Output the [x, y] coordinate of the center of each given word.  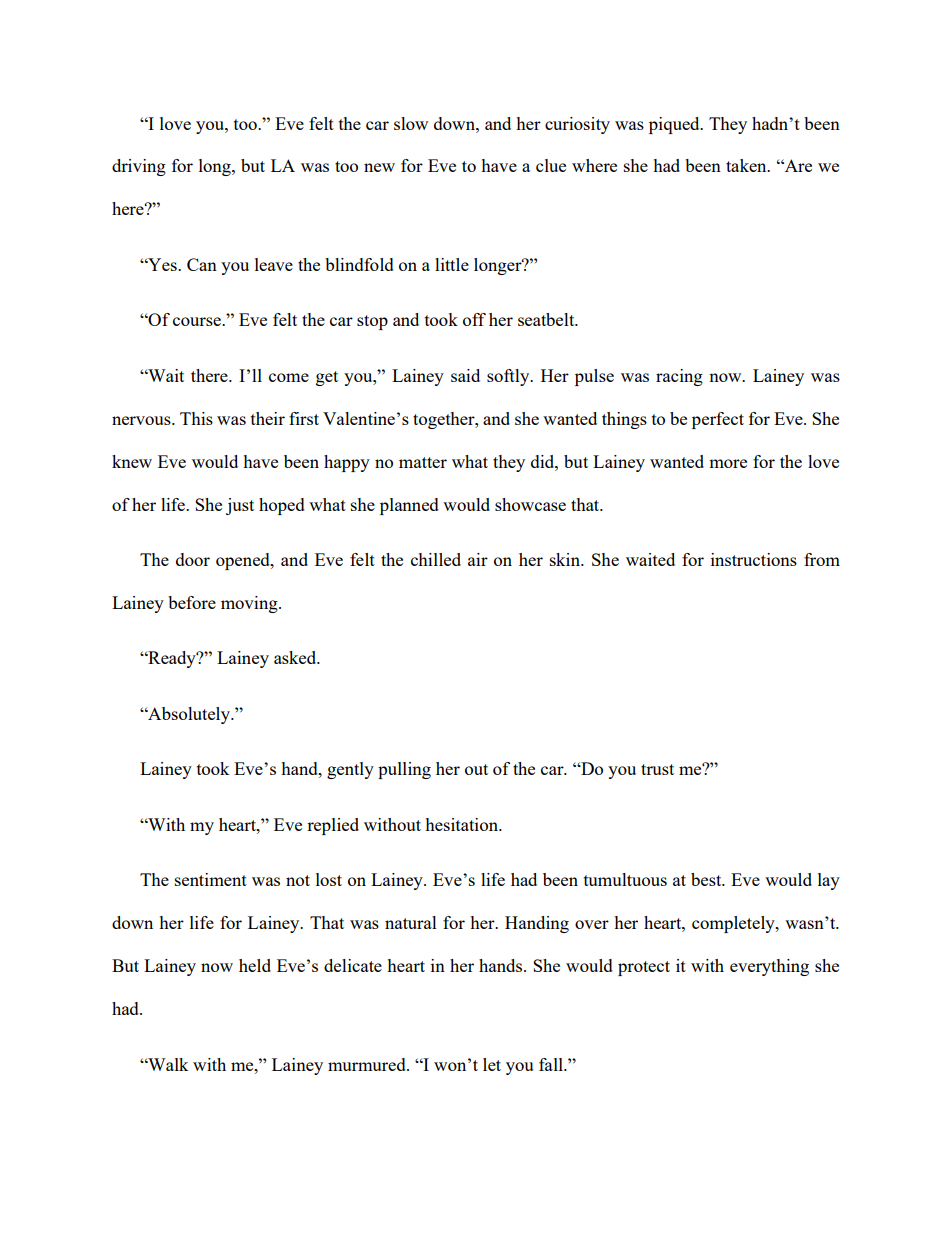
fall [552, 1064]
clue [551, 165]
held [255, 965]
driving [139, 167]
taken [747, 165]
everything [769, 967]
